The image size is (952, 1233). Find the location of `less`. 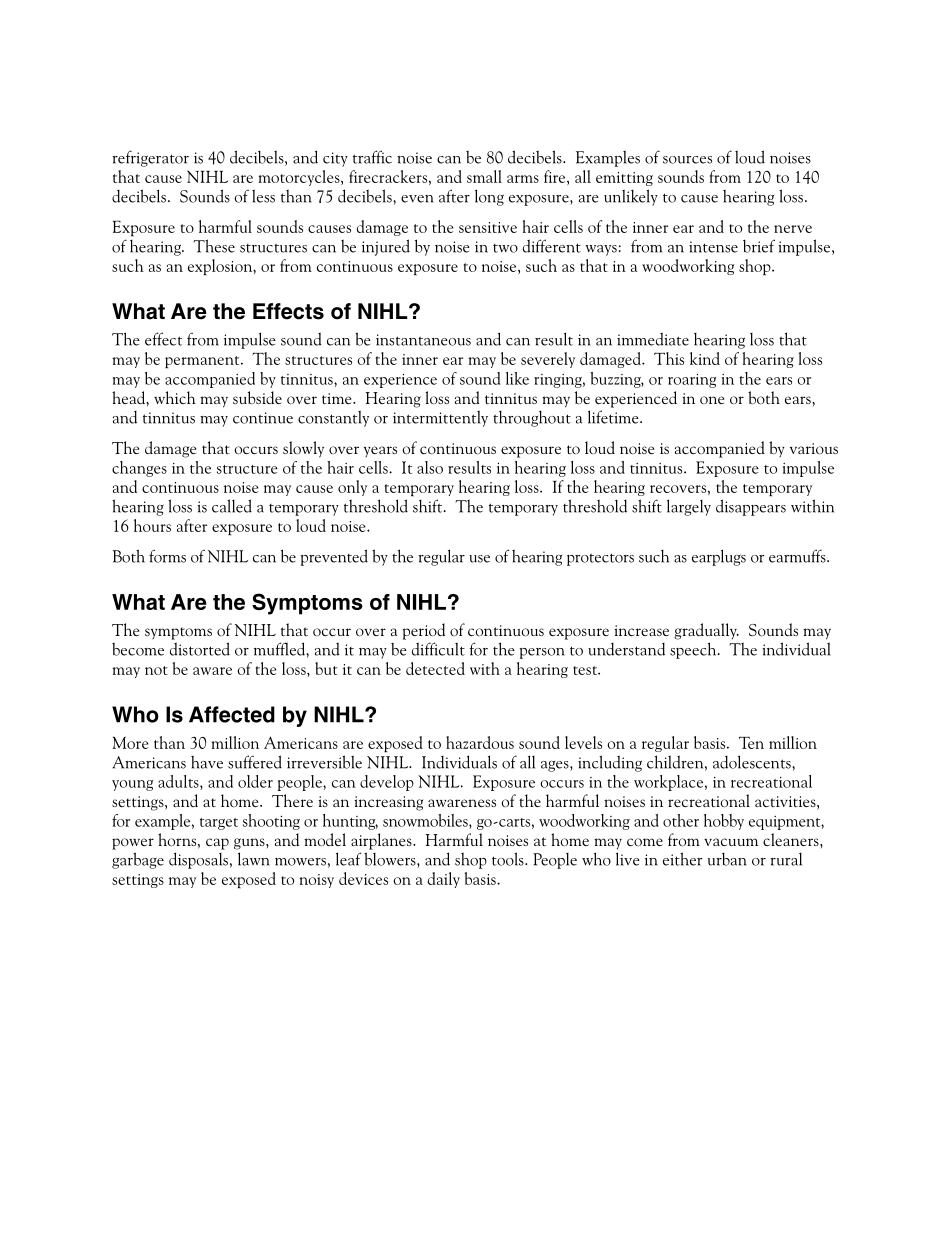

less is located at coordinates (263, 196).
